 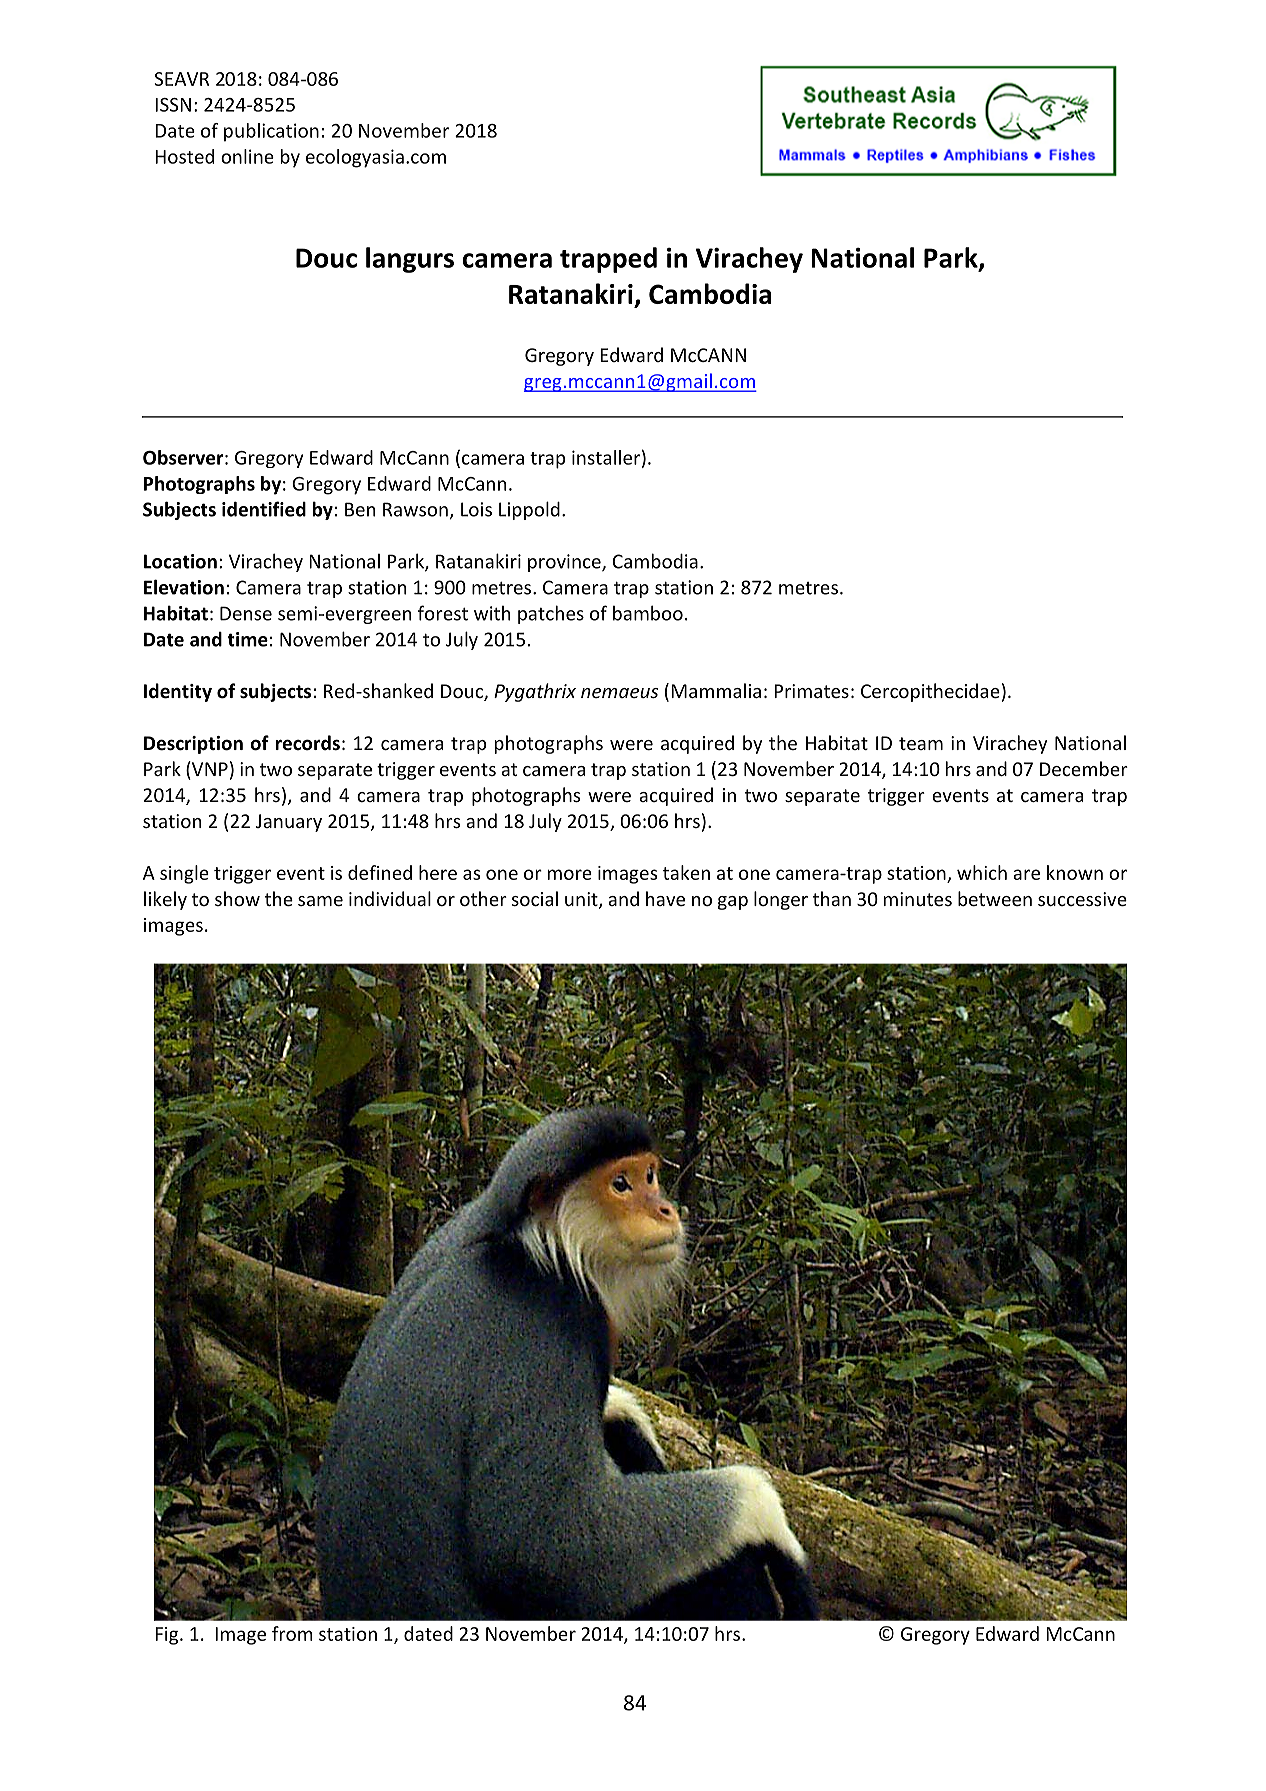 What do you see at coordinates (665, 898) in the screenshot?
I see `have` at bounding box center [665, 898].
